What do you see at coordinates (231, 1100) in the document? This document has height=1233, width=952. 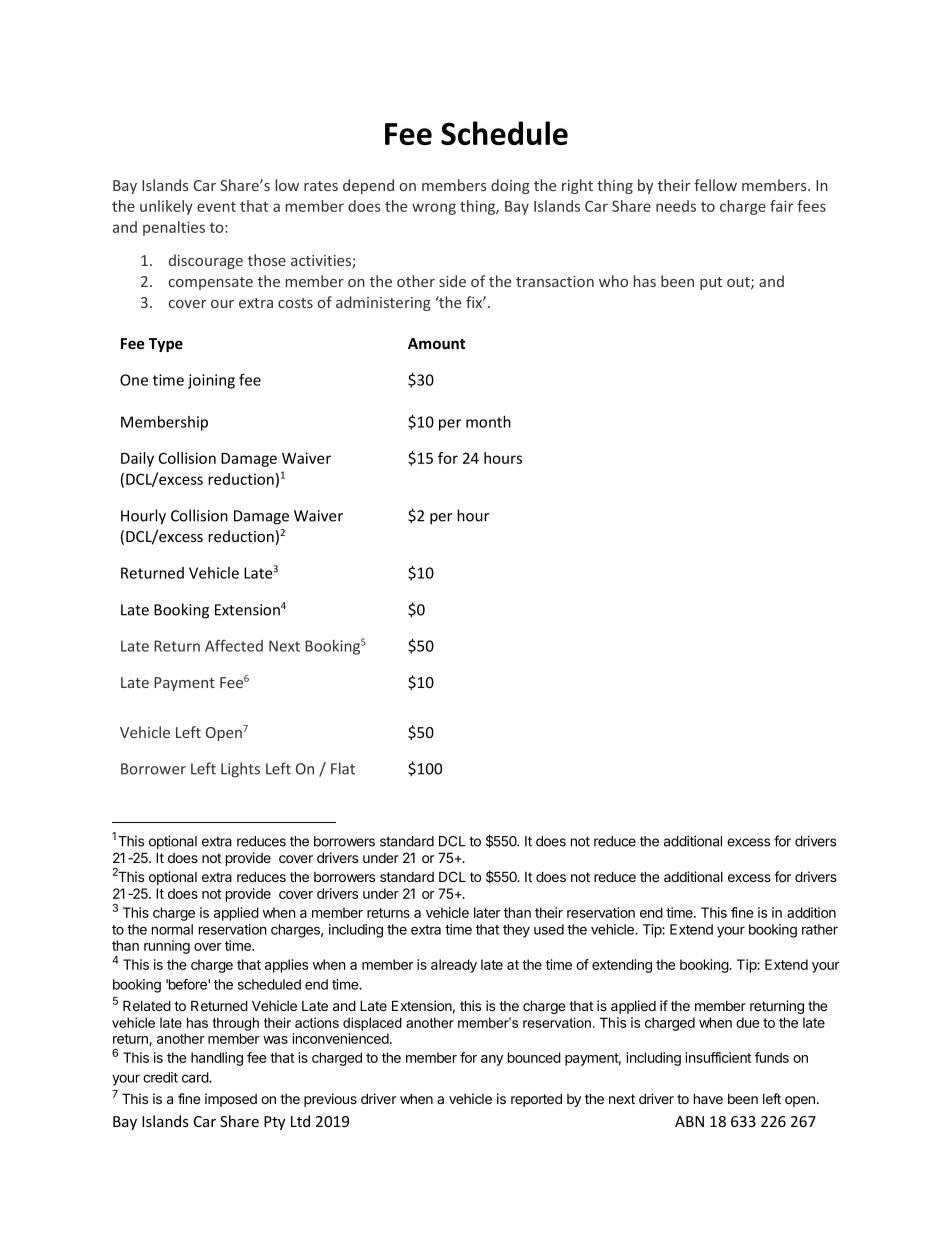 I see `imposed` at bounding box center [231, 1100].
